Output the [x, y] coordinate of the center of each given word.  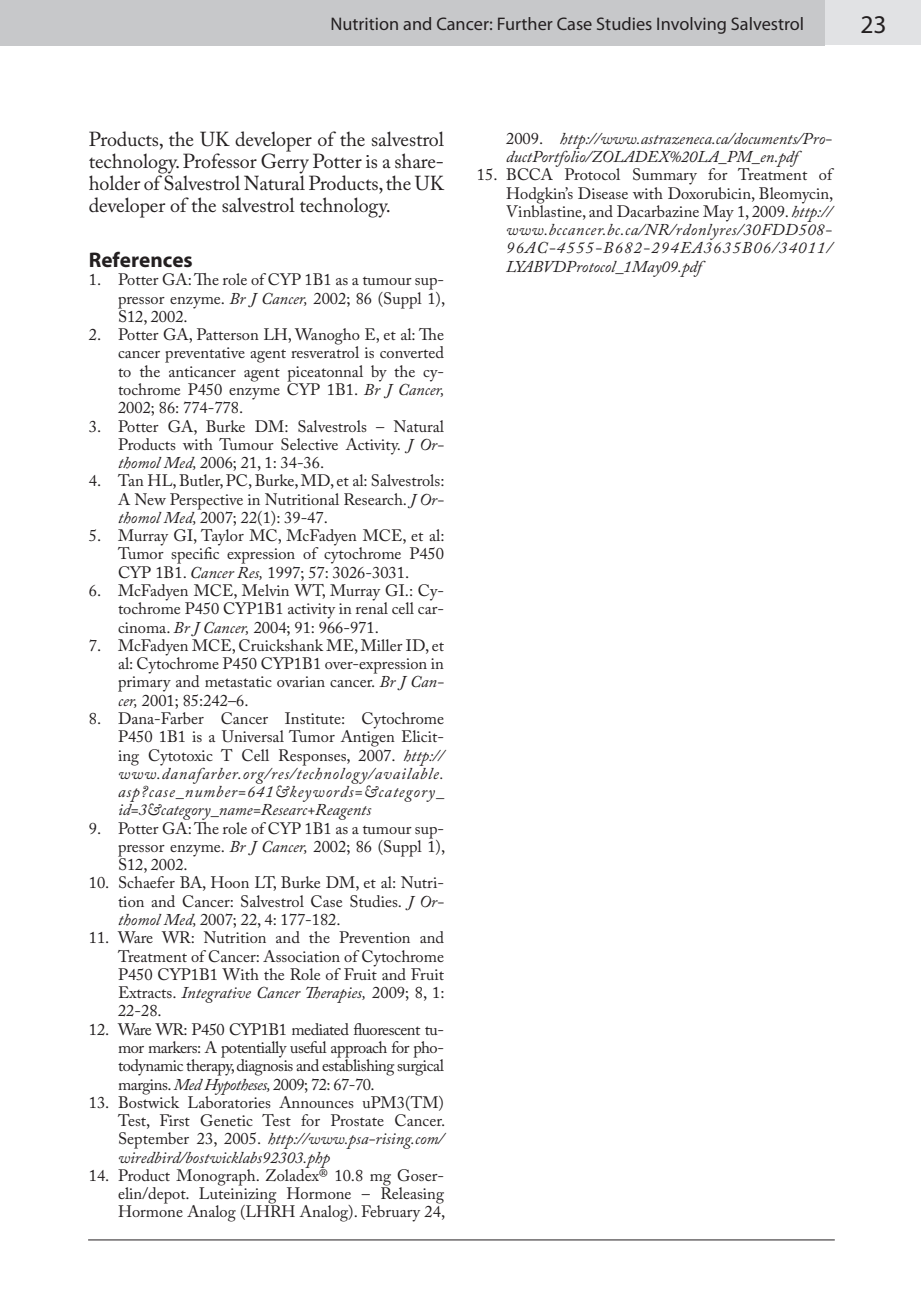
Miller [382, 645]
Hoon [230, 882]
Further [525, 23]
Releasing [411, 1195]
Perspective [206, 502]
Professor [220, 160]
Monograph [217, 1178]
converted [412, 352]
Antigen [367, 737]
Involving [691, 25]
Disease [603, 193]
